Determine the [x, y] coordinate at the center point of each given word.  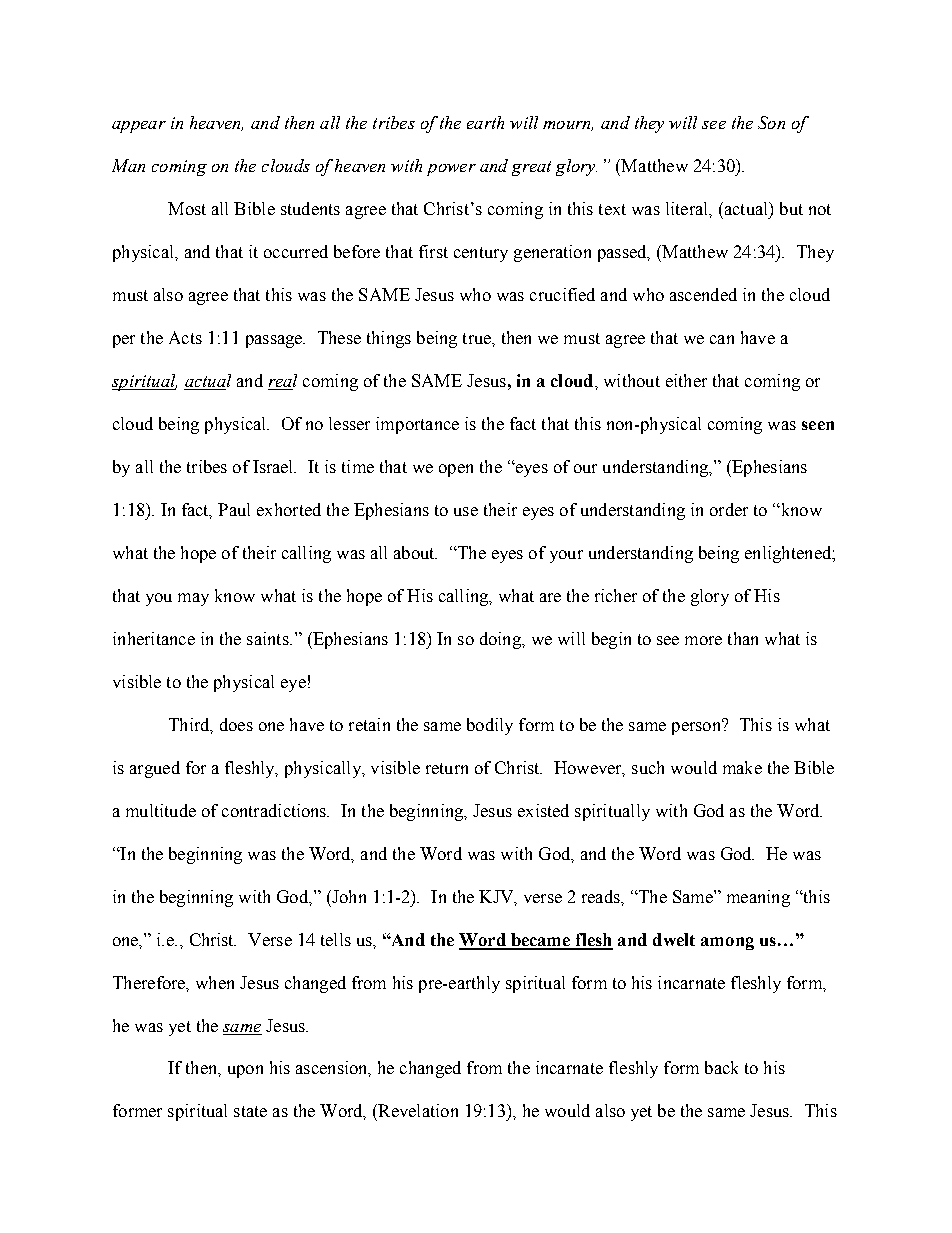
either [686, 380]
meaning [758, 898]
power [451, 170]
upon [245, 1071]
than [743, 638]
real [282, 382]
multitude [161, 810]
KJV [497, 897]
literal [688, 208]
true [478, 338]
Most [187, 208]
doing [501, 640]
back [721, 1067]
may [193, 599]
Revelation [417, 1110]
